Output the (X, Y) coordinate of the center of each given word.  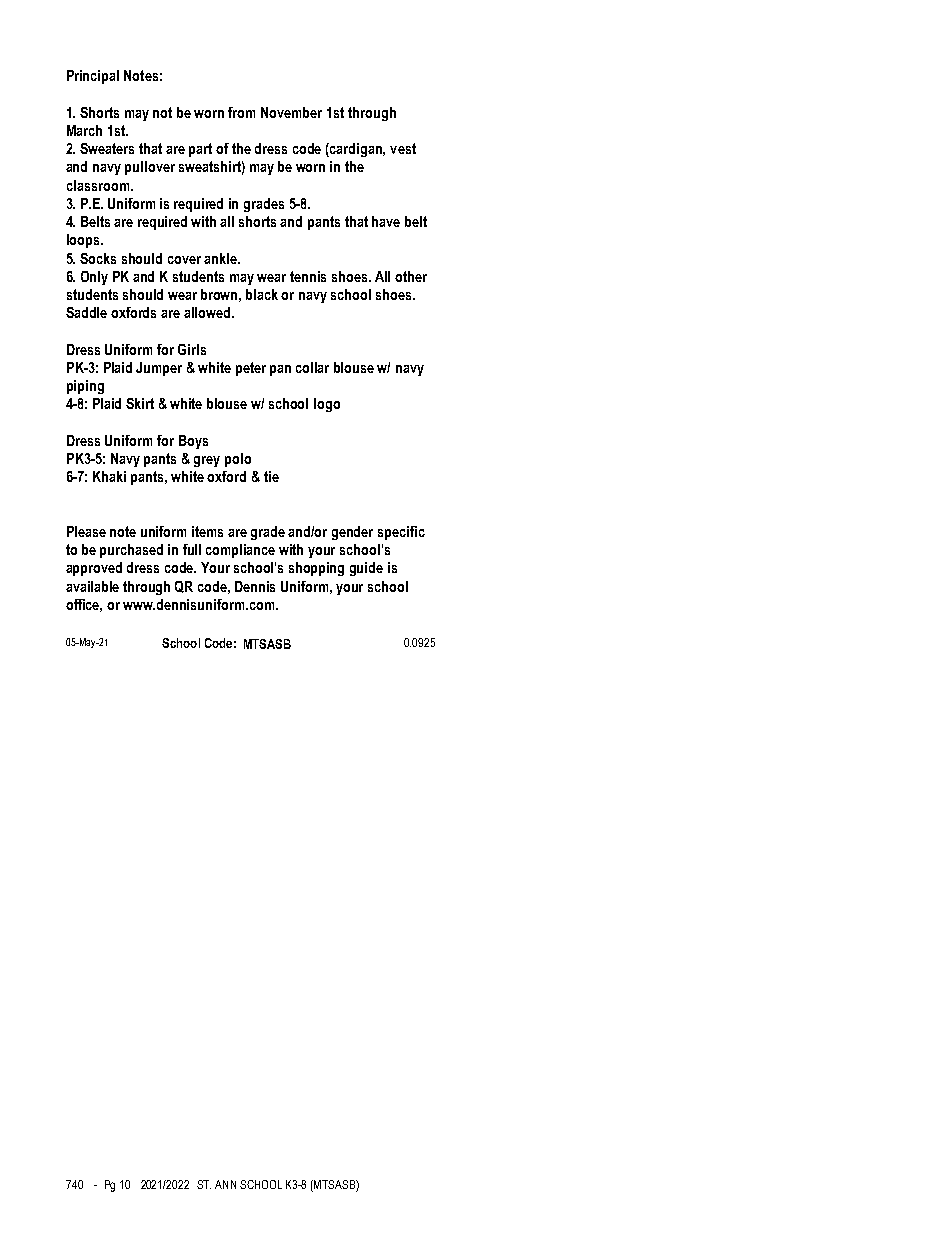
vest (403, 148)
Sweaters (107, 148)
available (92, 586)
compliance (240, 551)
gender (352, 533)
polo (238, 460)
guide (366, 569)
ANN (225, 1184)
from (241, 112)
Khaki (109, 476)
